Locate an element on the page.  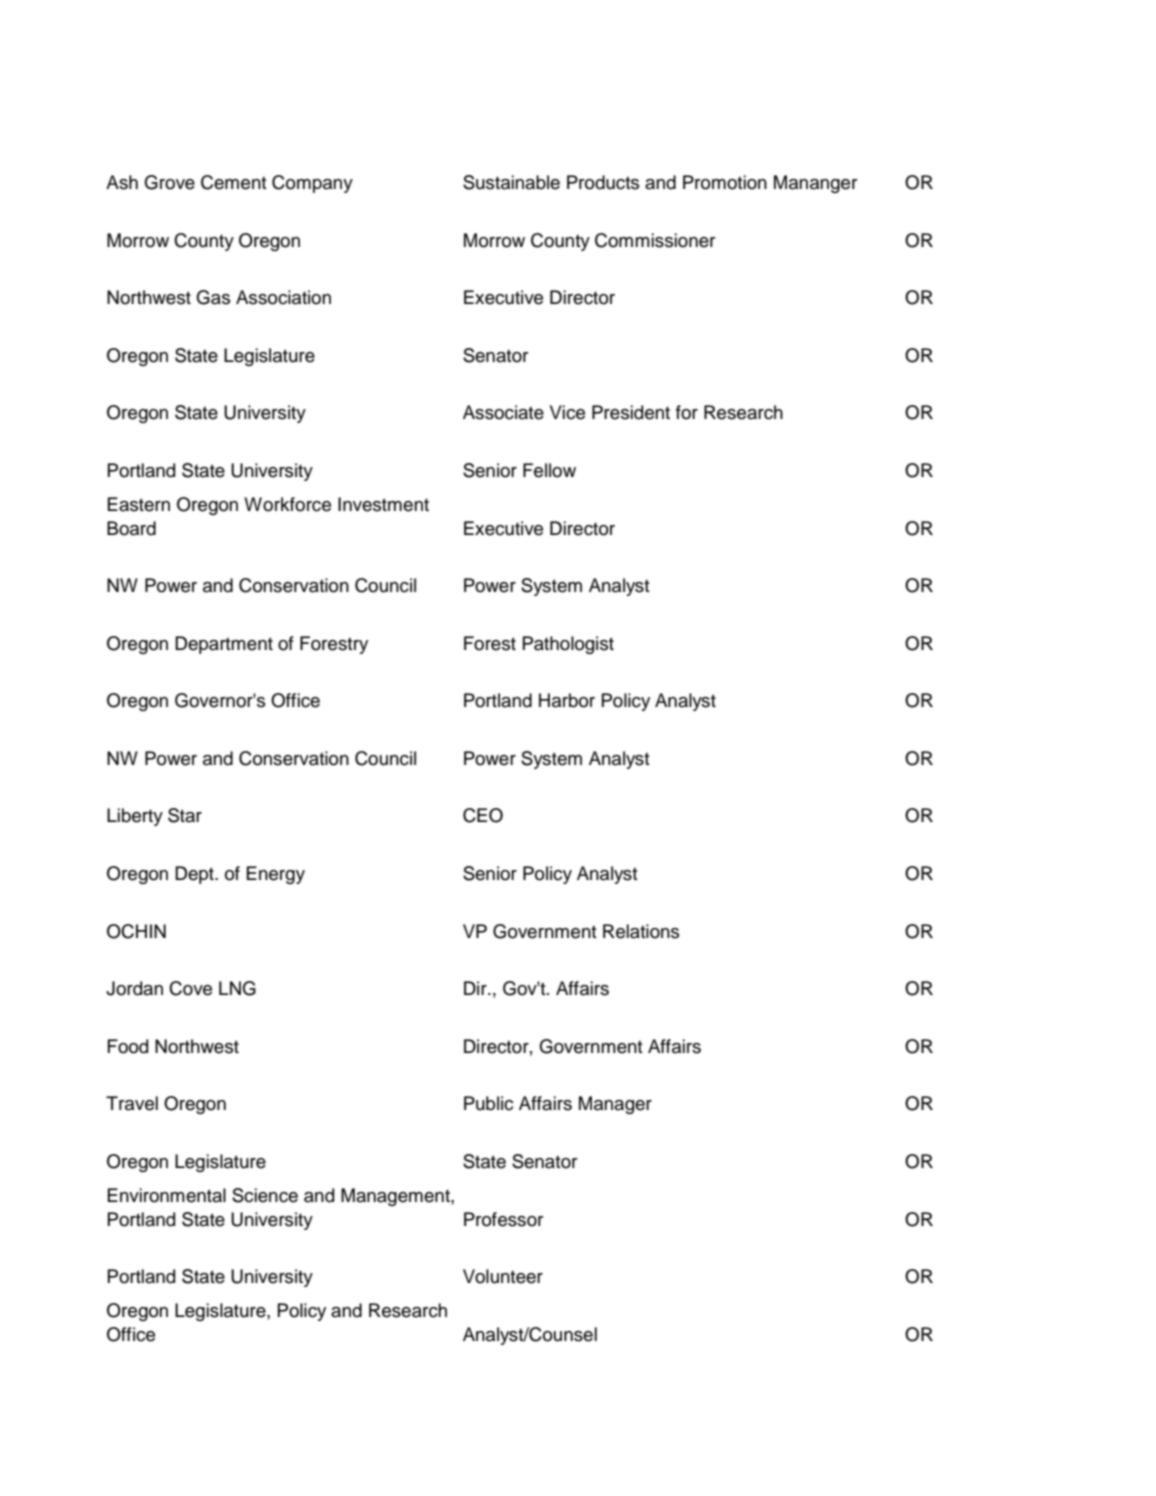
Eastern is located at coordinates (139, 504).
